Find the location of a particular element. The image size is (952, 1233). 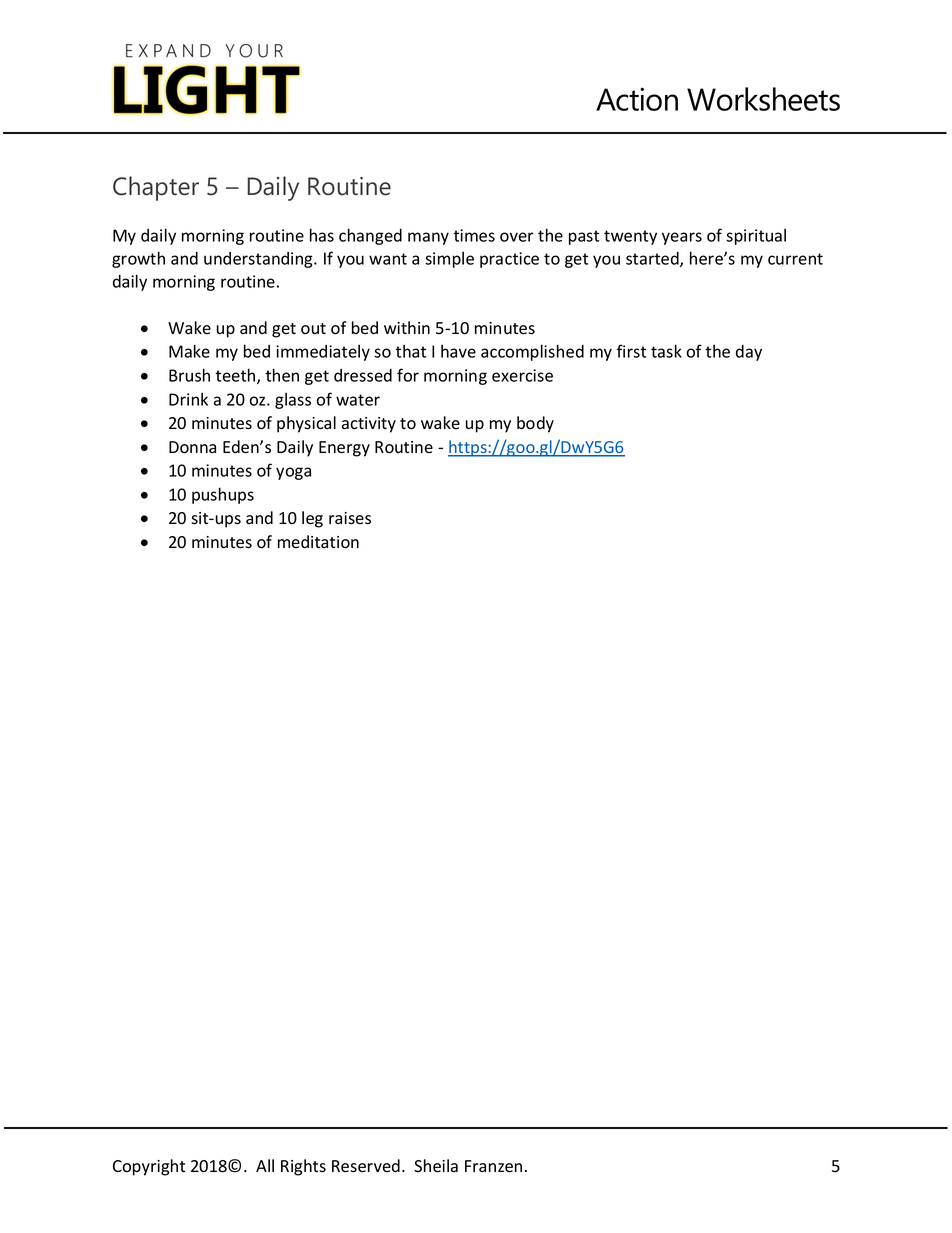

Rights is located at coordinates (303, 1167).
